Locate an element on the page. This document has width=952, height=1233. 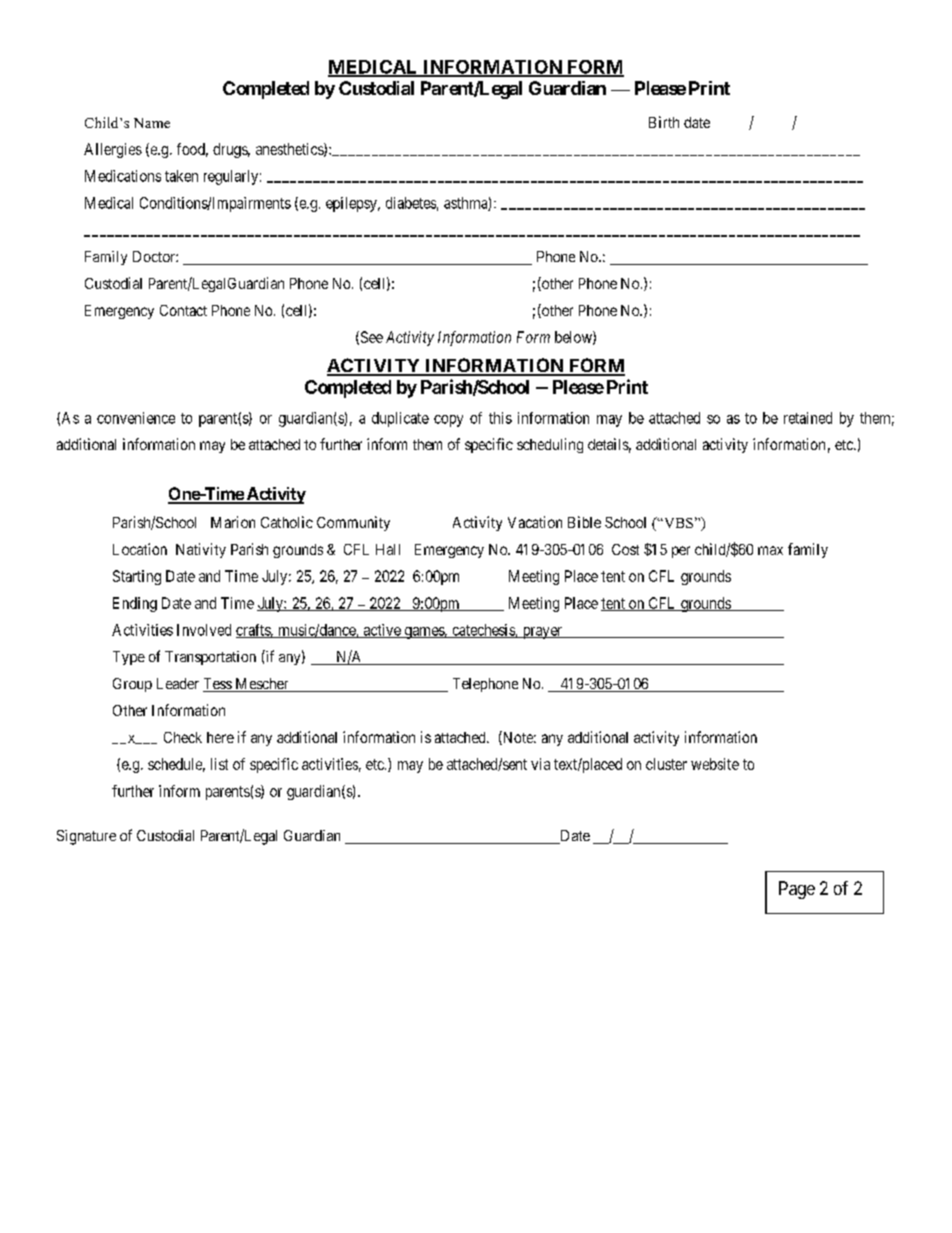
Birth is located at coordinates (664, 122).
